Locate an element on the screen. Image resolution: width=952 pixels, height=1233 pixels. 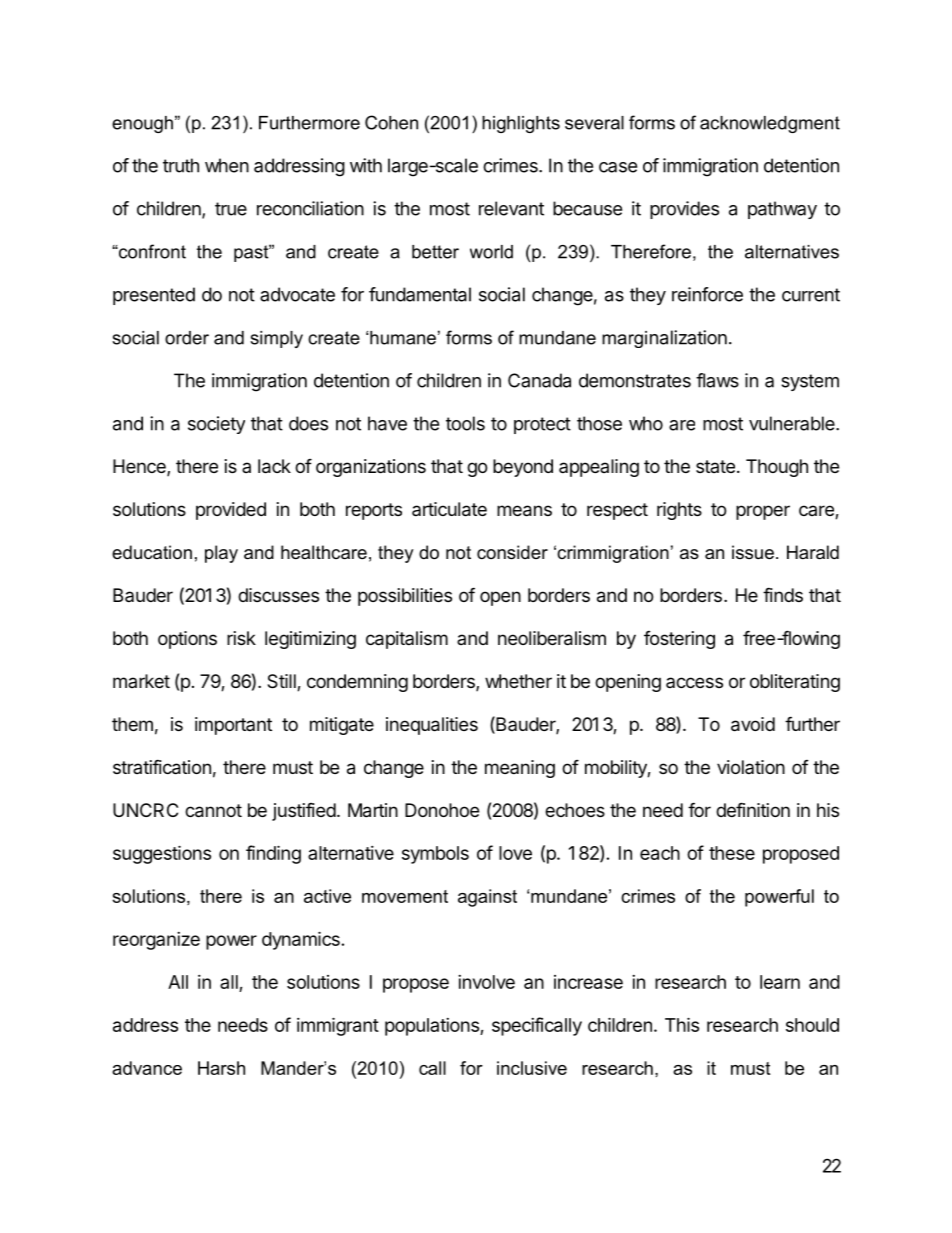
Harsh is located at coordinates (221, 1068).
